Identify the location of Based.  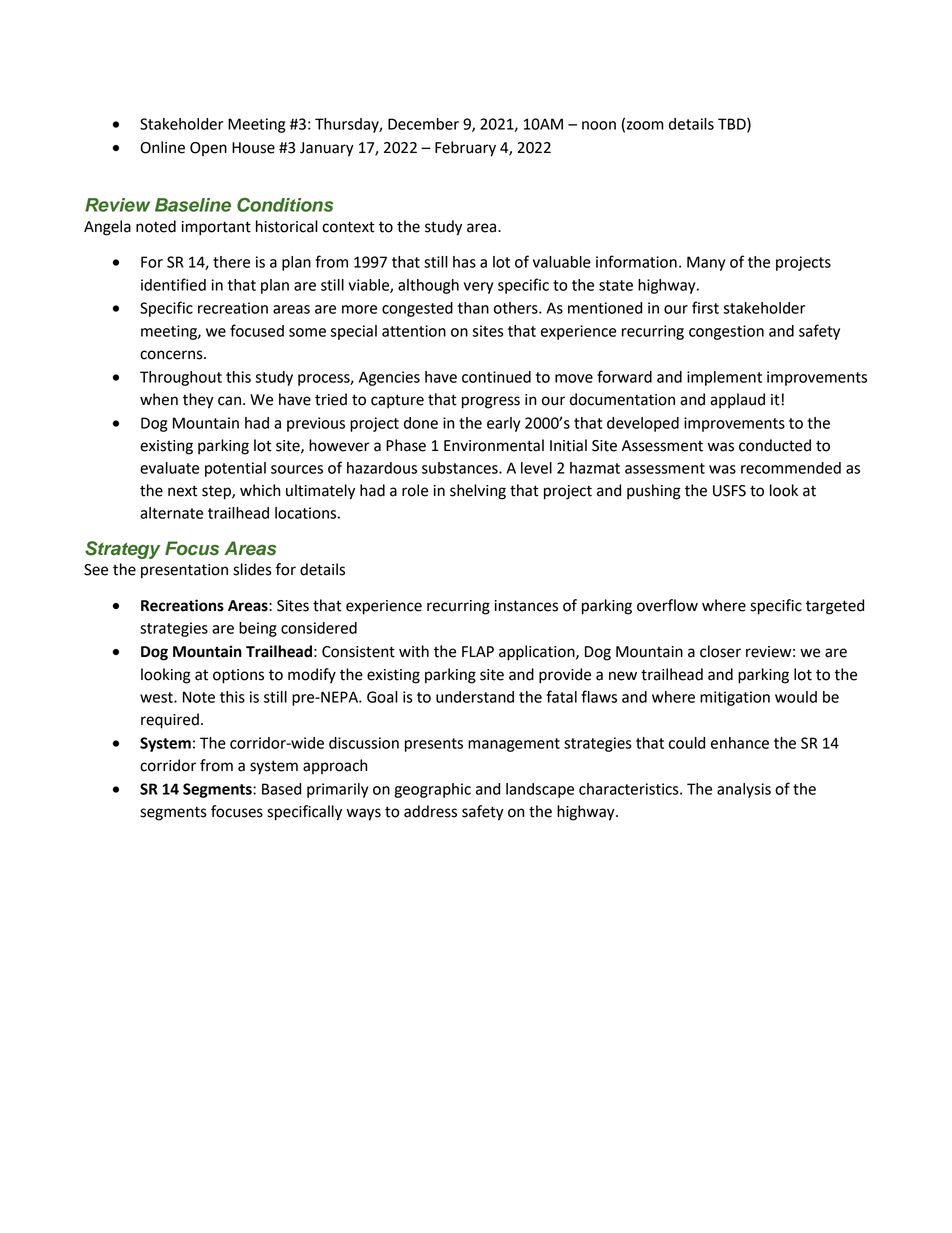
(281, 789).
